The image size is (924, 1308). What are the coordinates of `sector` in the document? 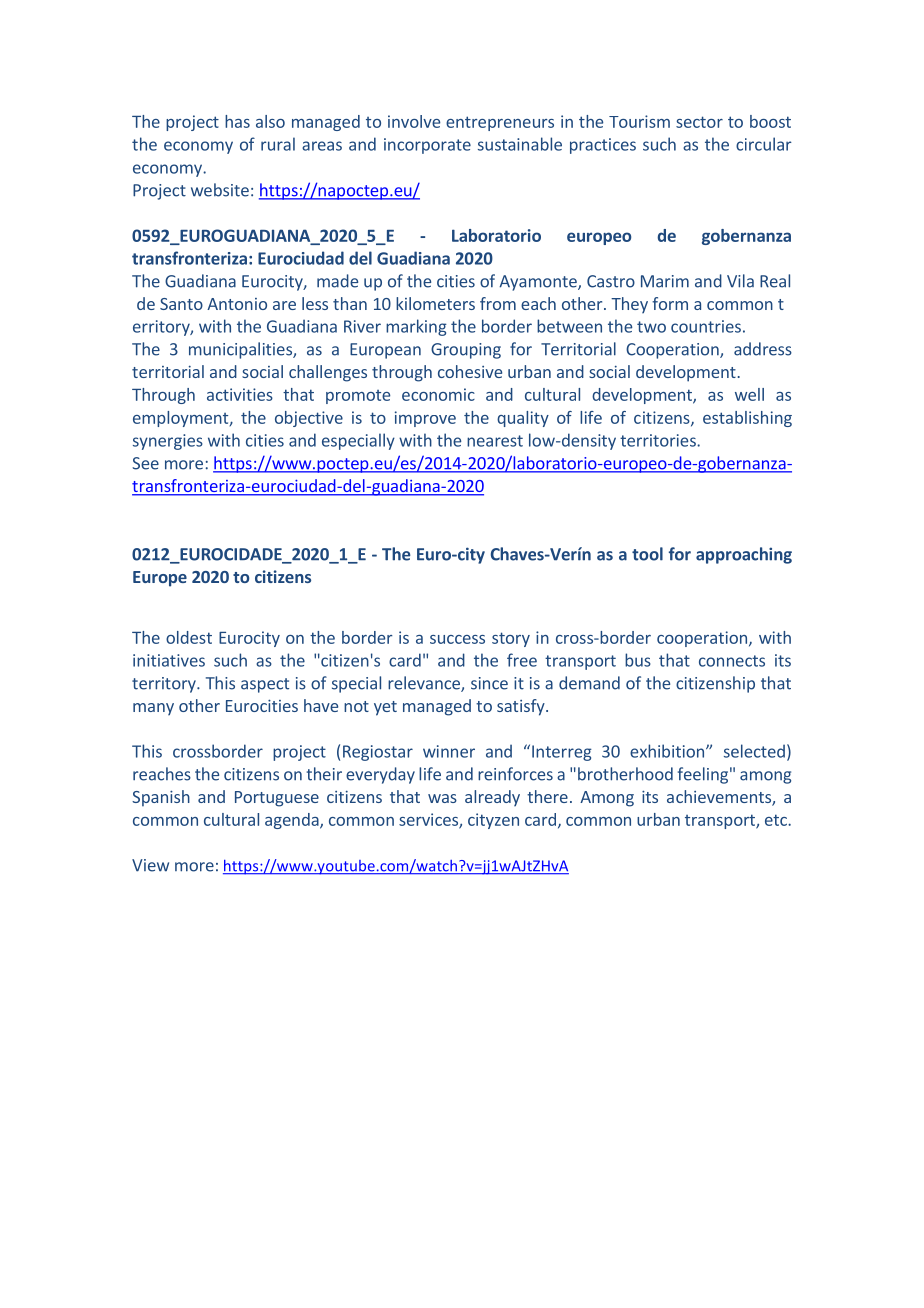 It's located at (699, 122).
